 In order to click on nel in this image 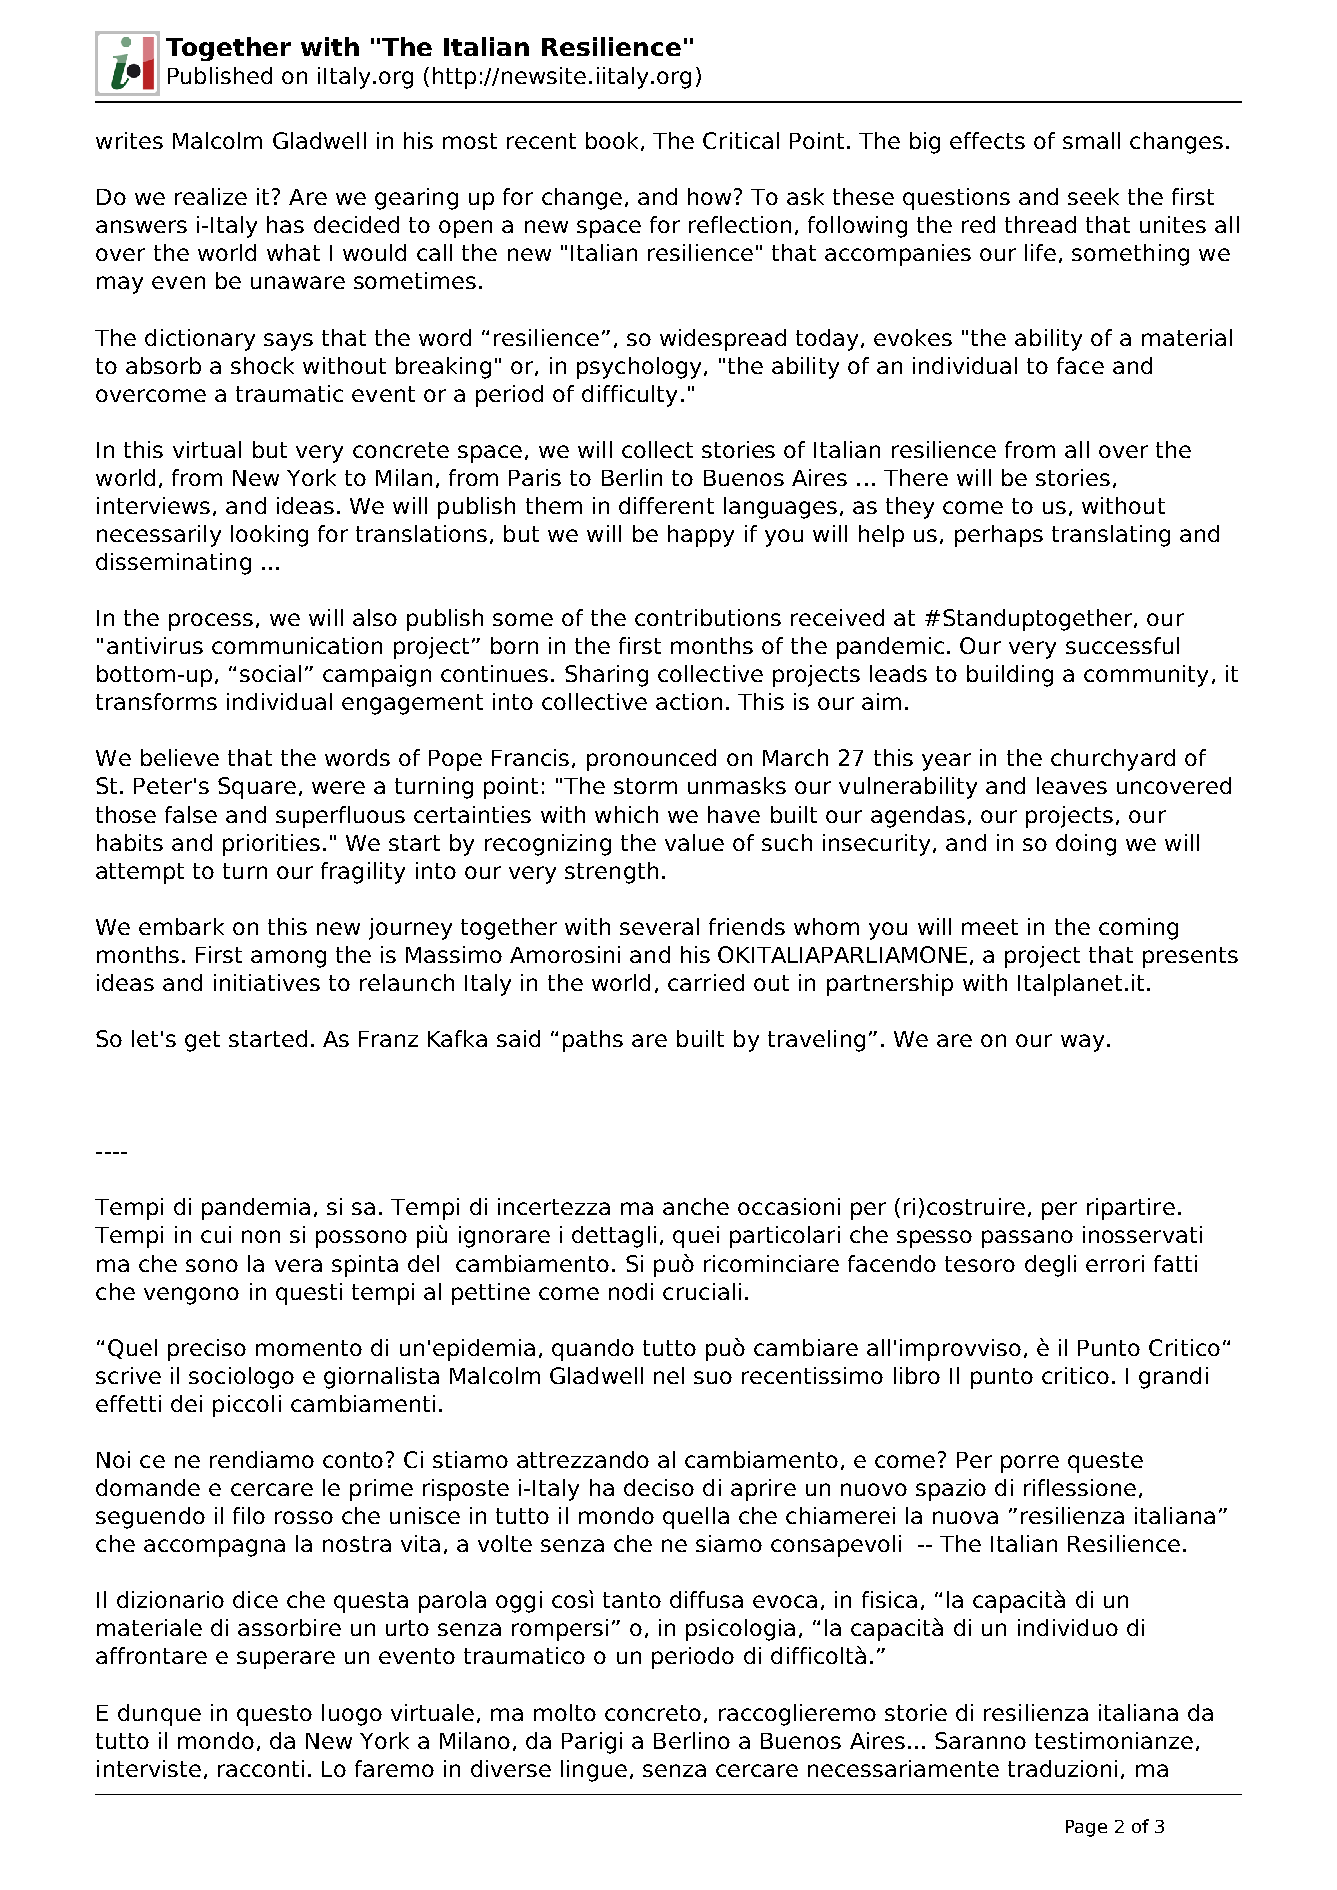, I will do `click(669, 1375)`.
